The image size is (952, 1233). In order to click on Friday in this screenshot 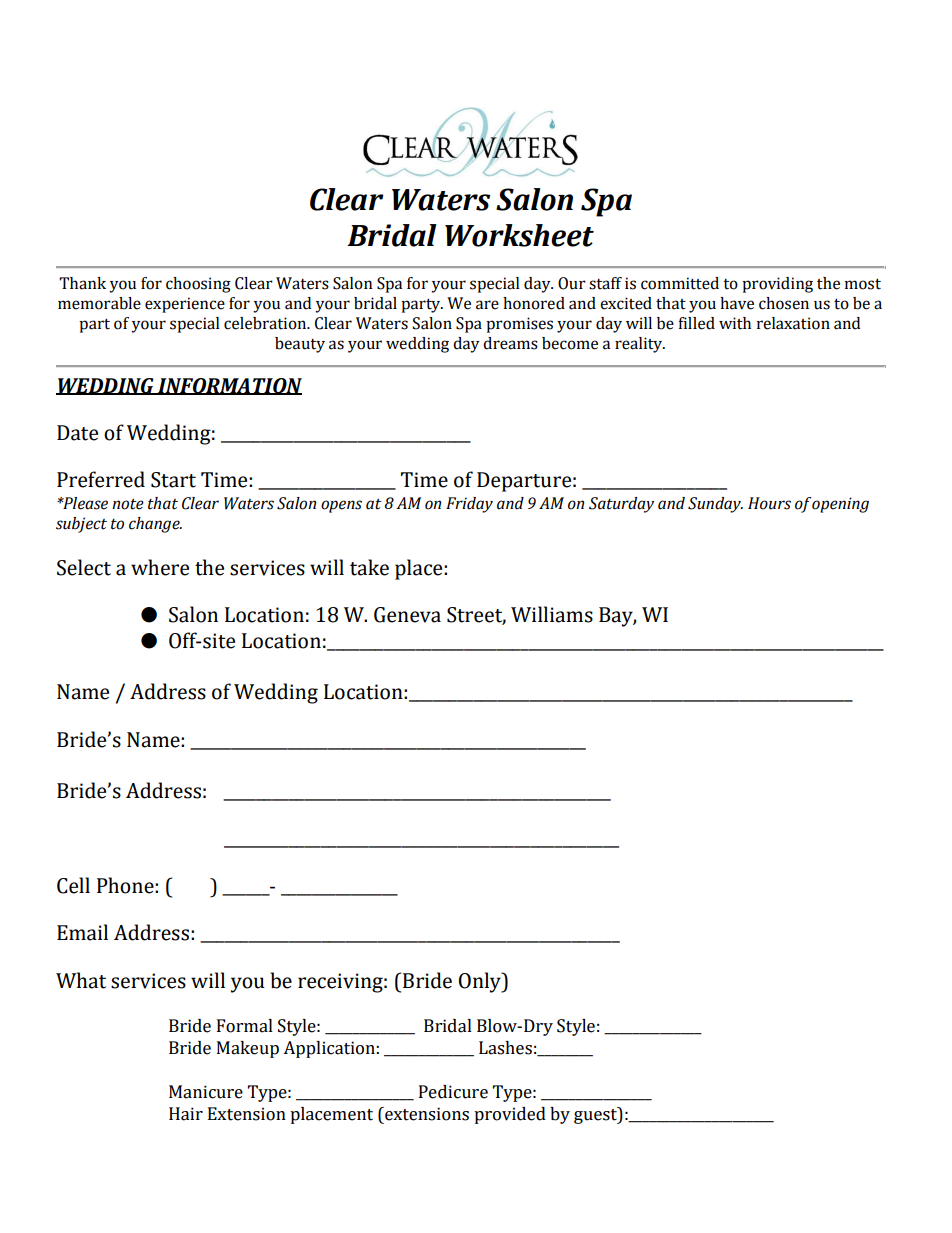, I will do `click(469, 505)`.
